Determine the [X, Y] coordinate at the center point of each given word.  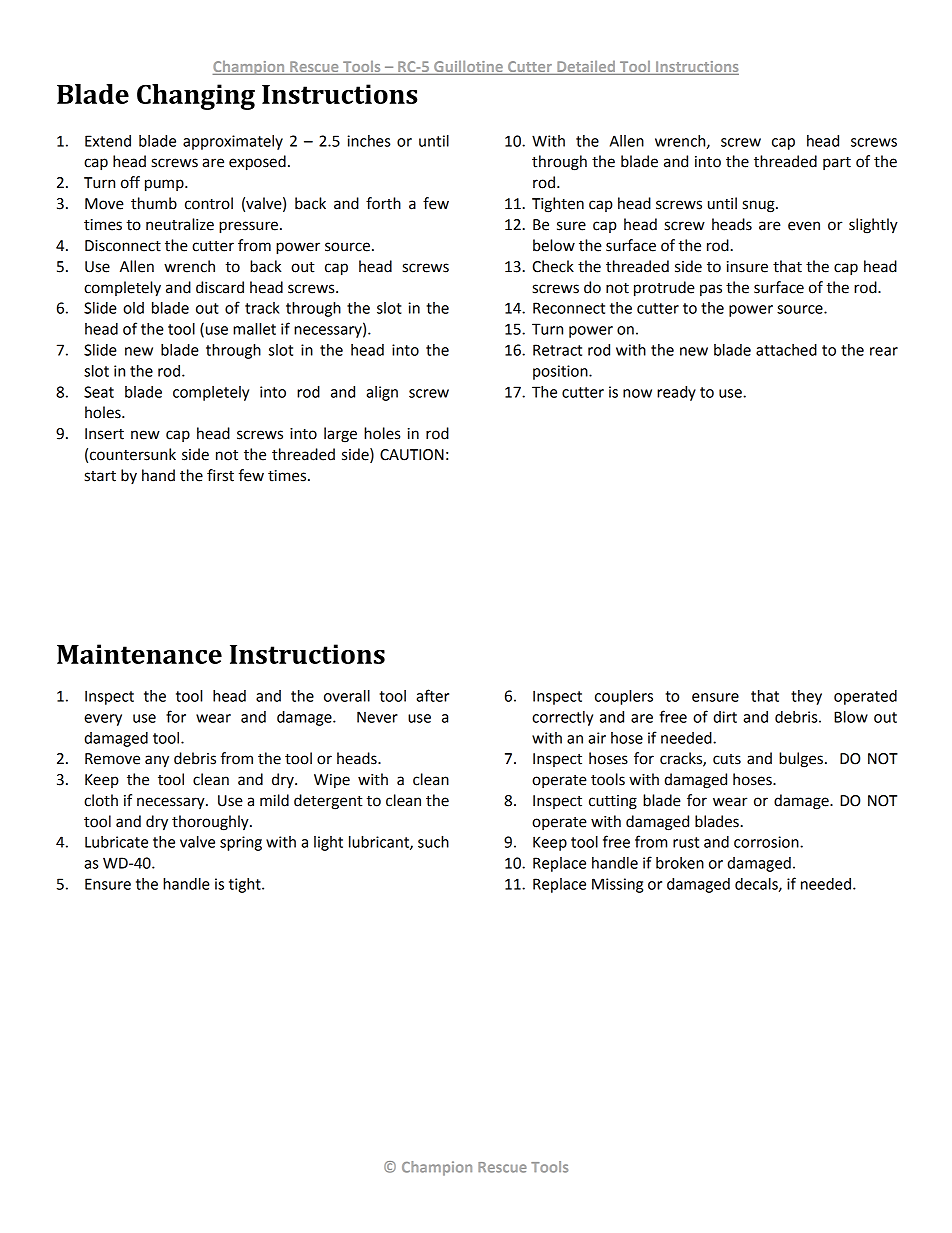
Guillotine [468, 68]
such [433, 842]
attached [786, 350]
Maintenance [139, 654]
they [806, 697]
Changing [196, 97]
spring [241, 843]
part [837, 163]
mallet [254, 329]
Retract [557, 350]
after [432, 695]
